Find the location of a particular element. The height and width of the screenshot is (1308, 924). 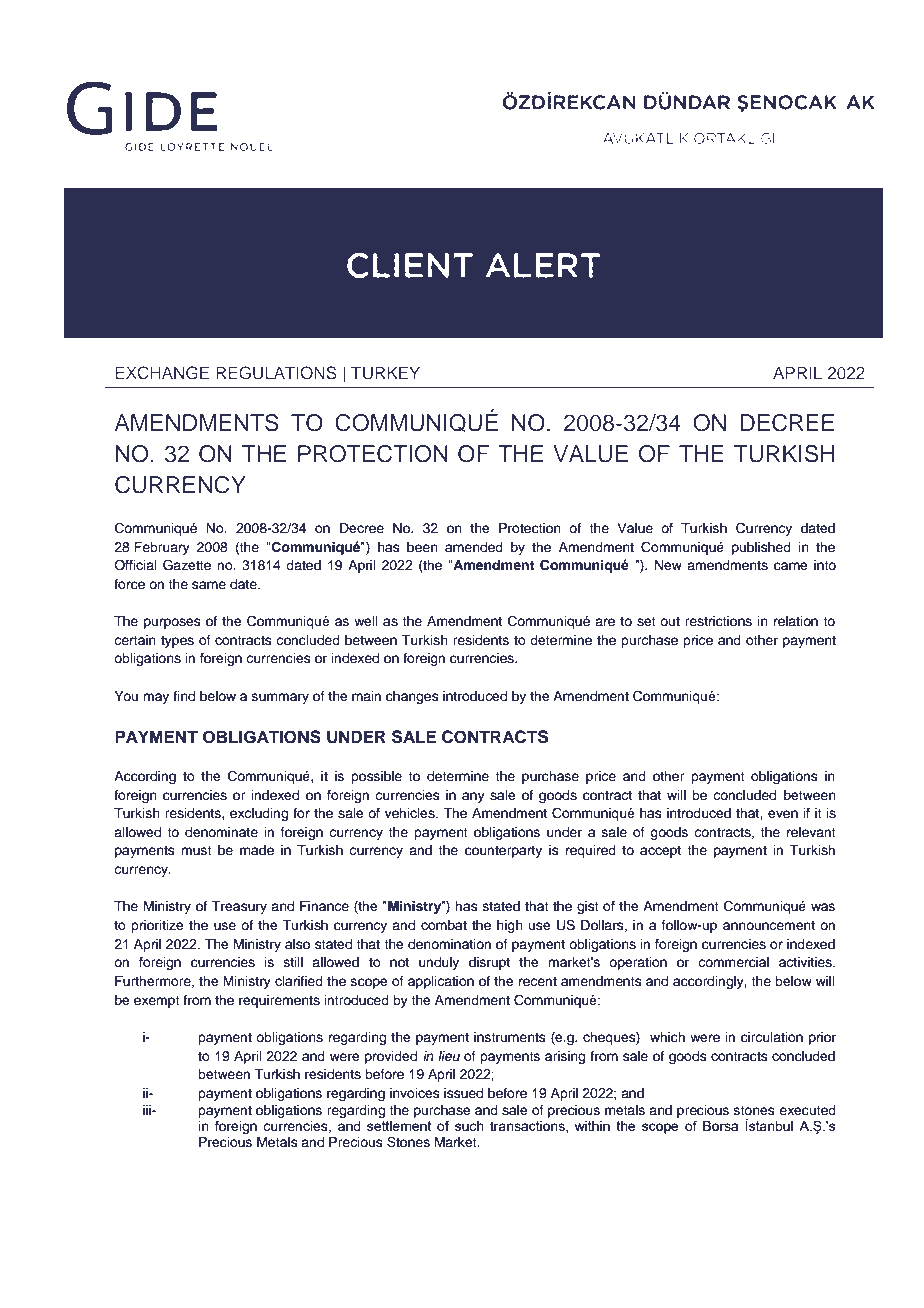

settlement is located at coordinates (399, 1126).
